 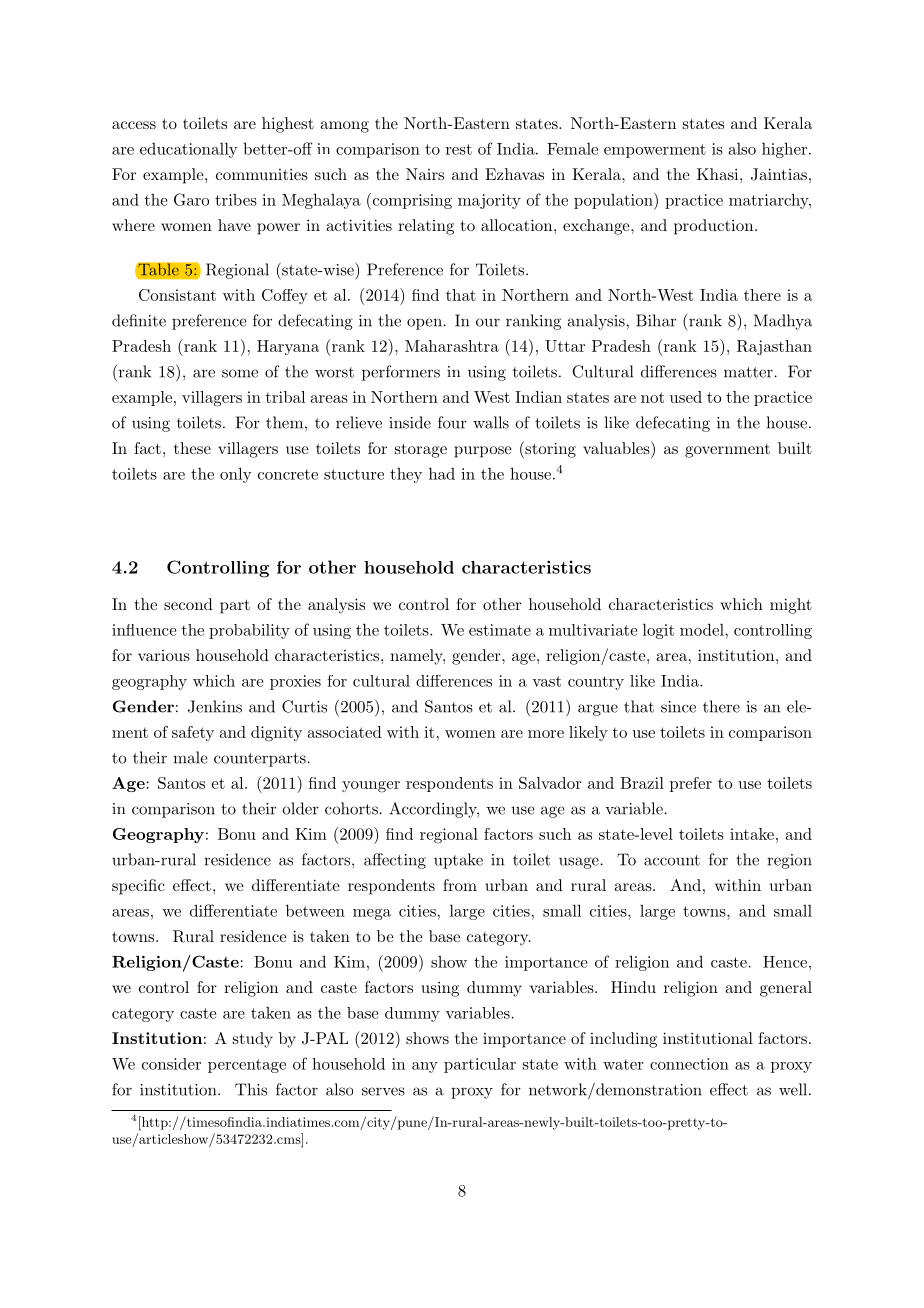 I want to click on rest, so click(x=459, y=149).
